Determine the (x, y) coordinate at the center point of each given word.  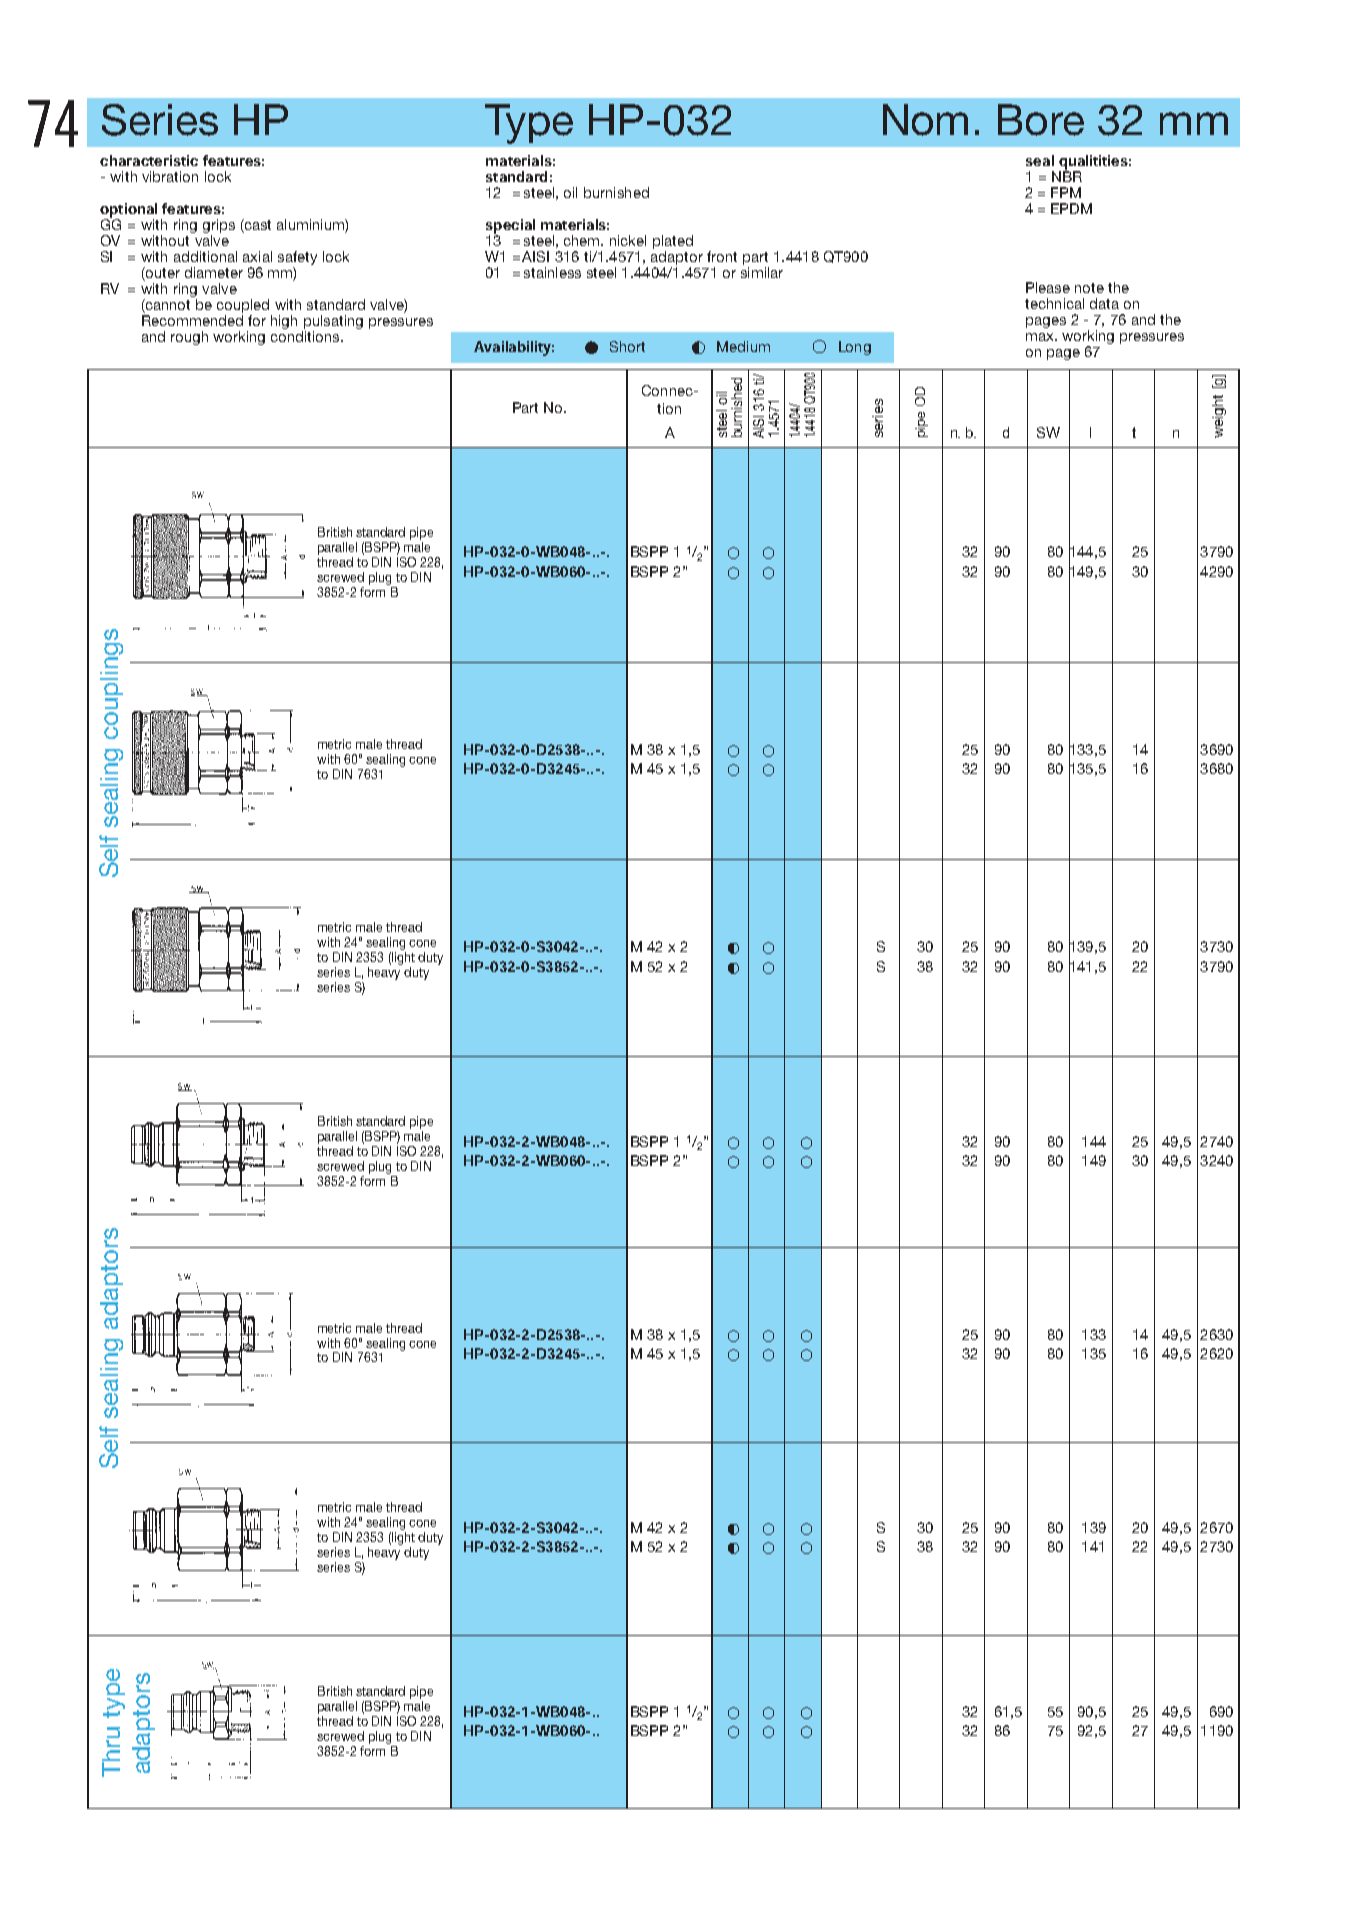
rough (189, 338)
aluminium (311, 226)
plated (673, 242)
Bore (1041, 120)
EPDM (1071, 208)
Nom (925, 120)
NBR (1067, 175)
